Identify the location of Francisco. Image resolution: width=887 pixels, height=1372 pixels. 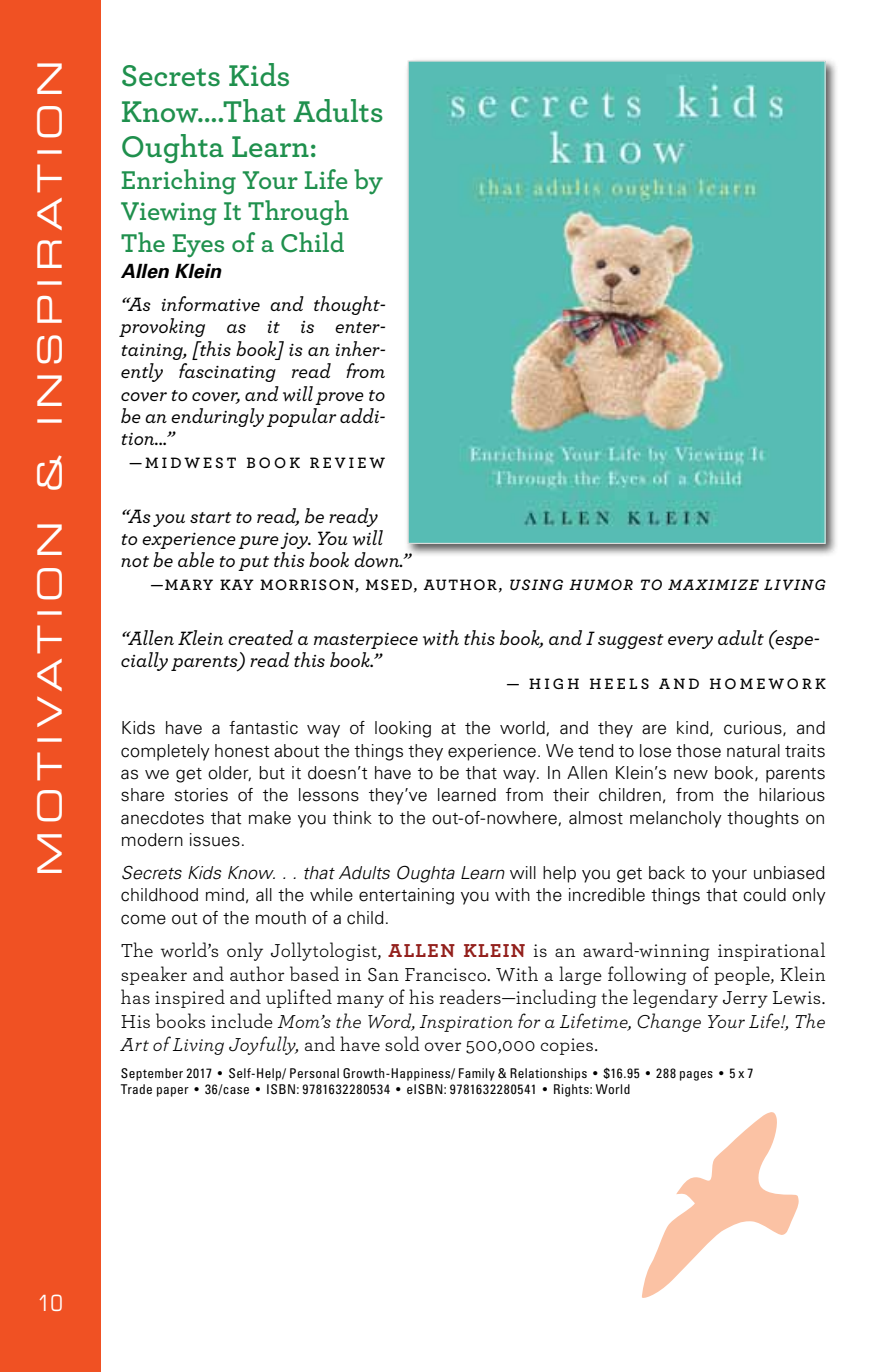
(446, 974).
